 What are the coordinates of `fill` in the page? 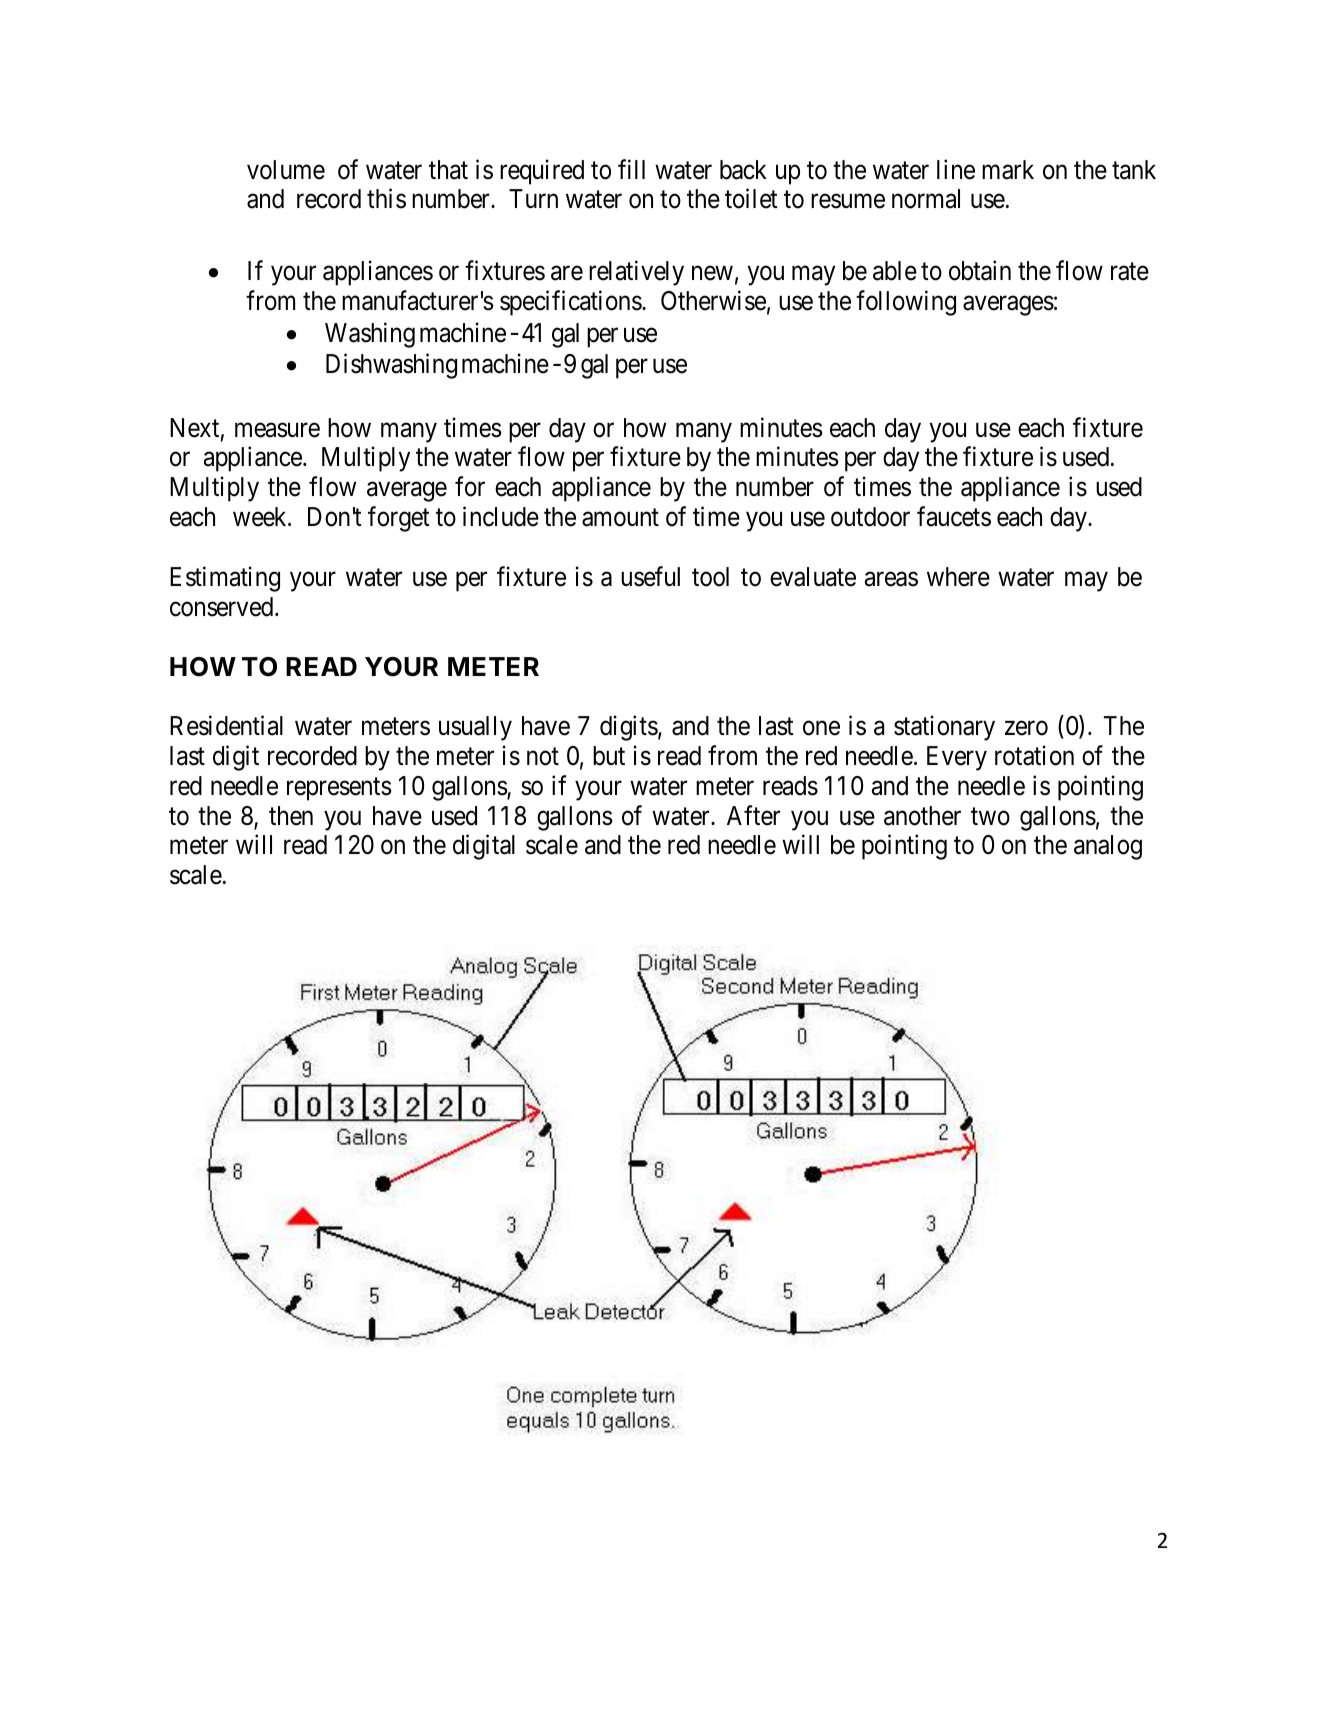 It's located at (631, 169).
